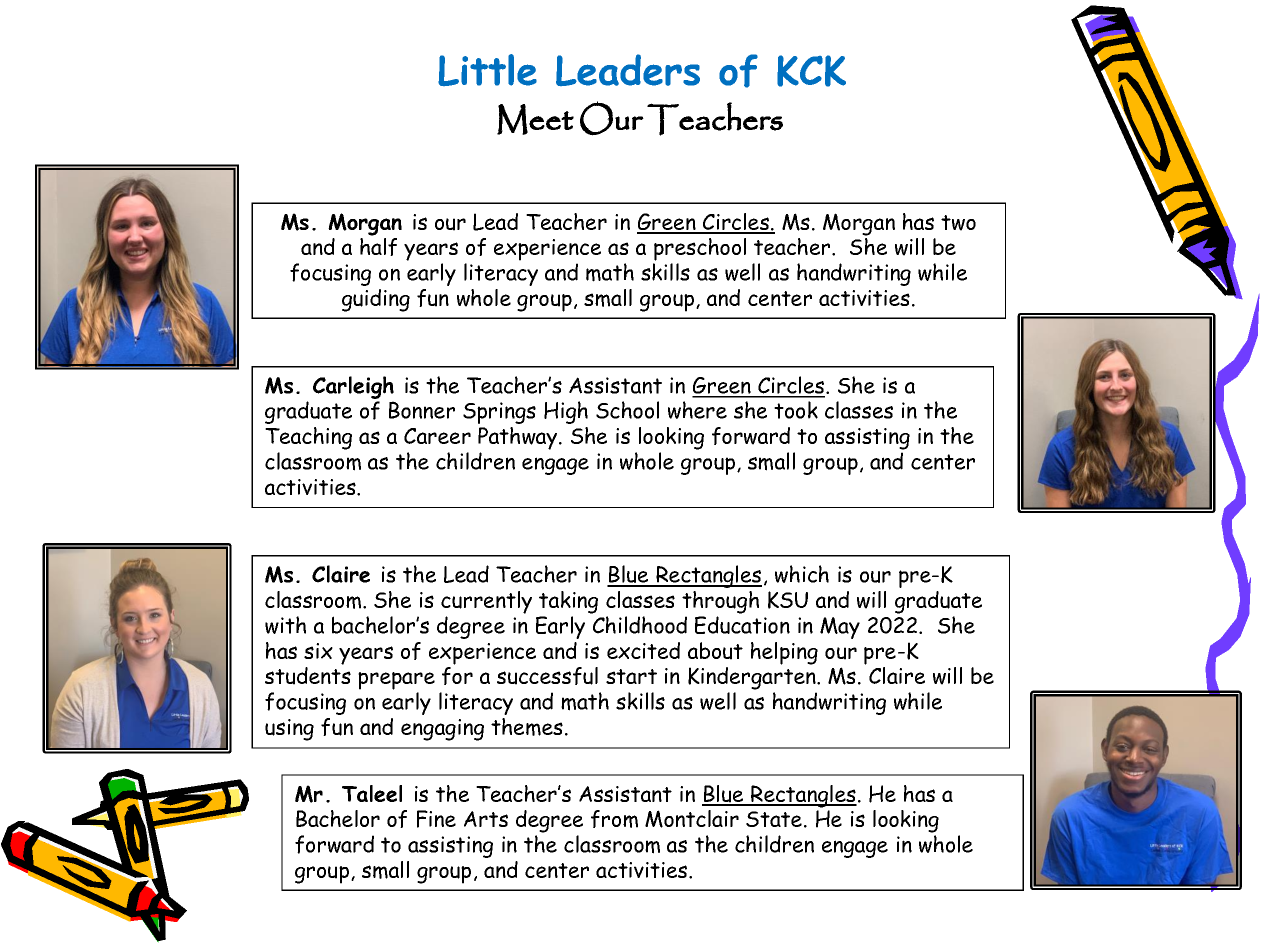  I want to click on half, so click(378, 247).
